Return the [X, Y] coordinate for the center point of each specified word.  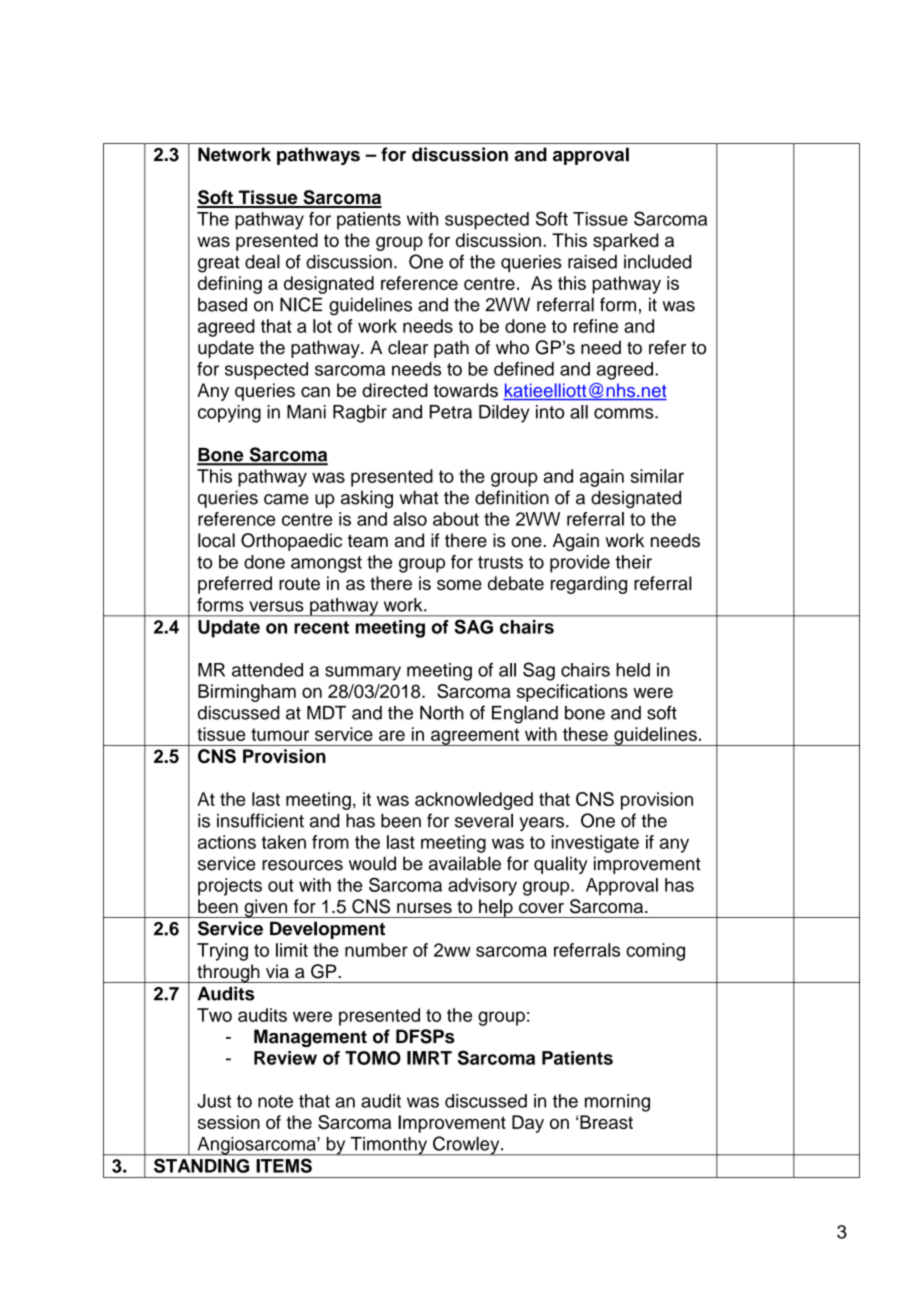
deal [262, 261]
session [229, 1122]
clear [408, 347]
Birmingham [247, 693]
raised [592, 262]
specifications [572, 693]
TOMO [373, 1058]
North [442, 713]
